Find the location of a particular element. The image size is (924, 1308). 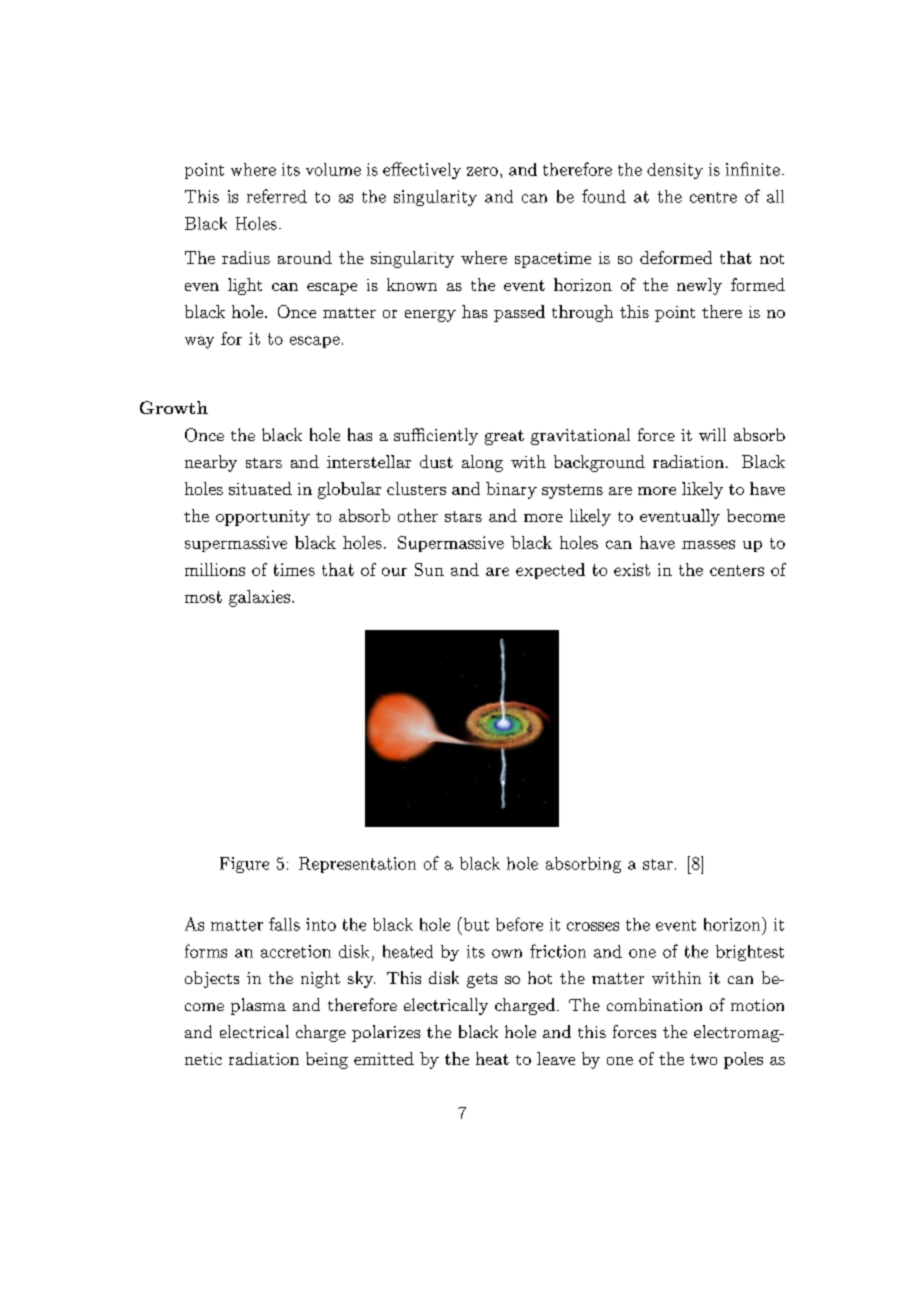

Representation is located at coordinates (357, 865).
